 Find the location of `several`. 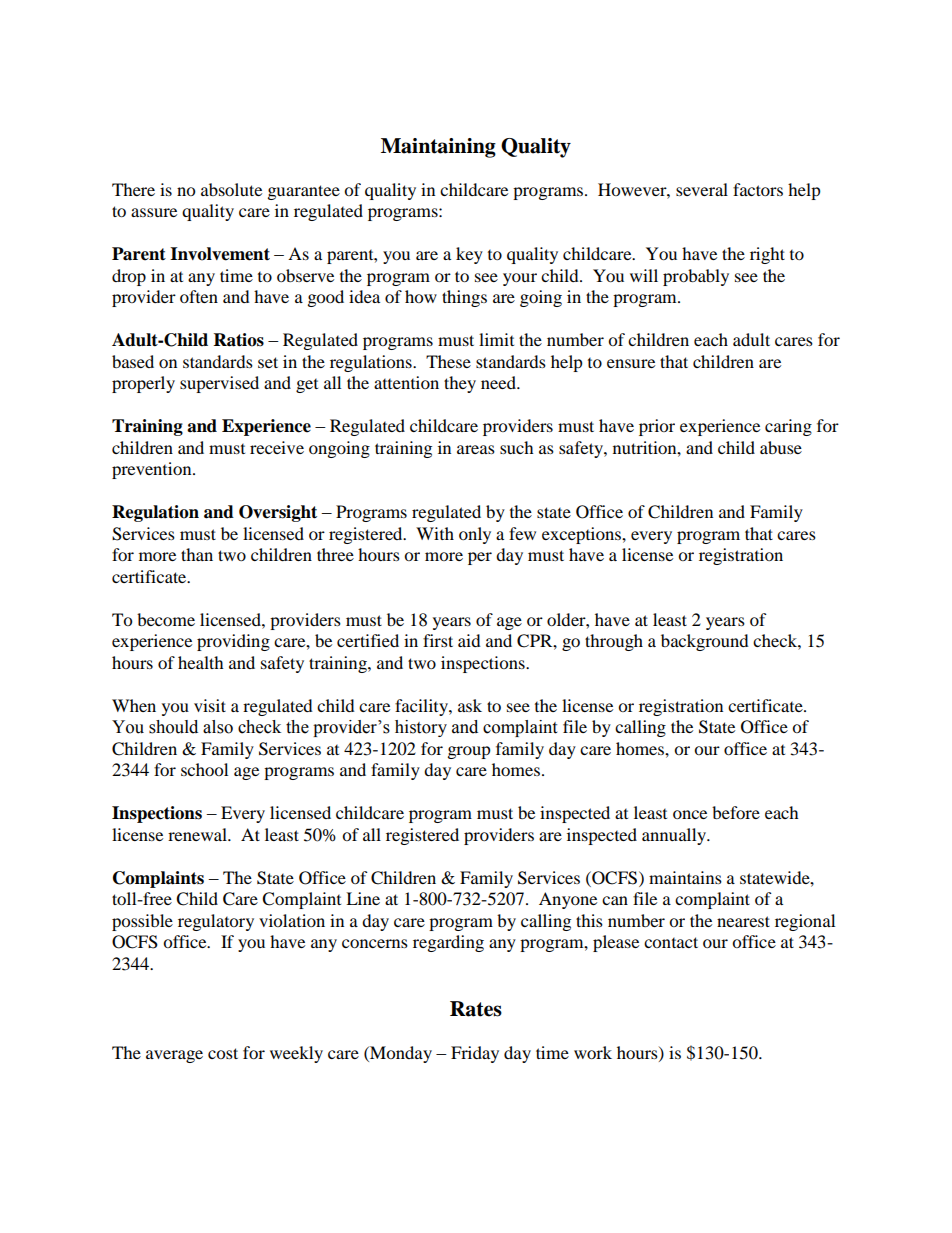

several is located at coordinates (702, 189).
